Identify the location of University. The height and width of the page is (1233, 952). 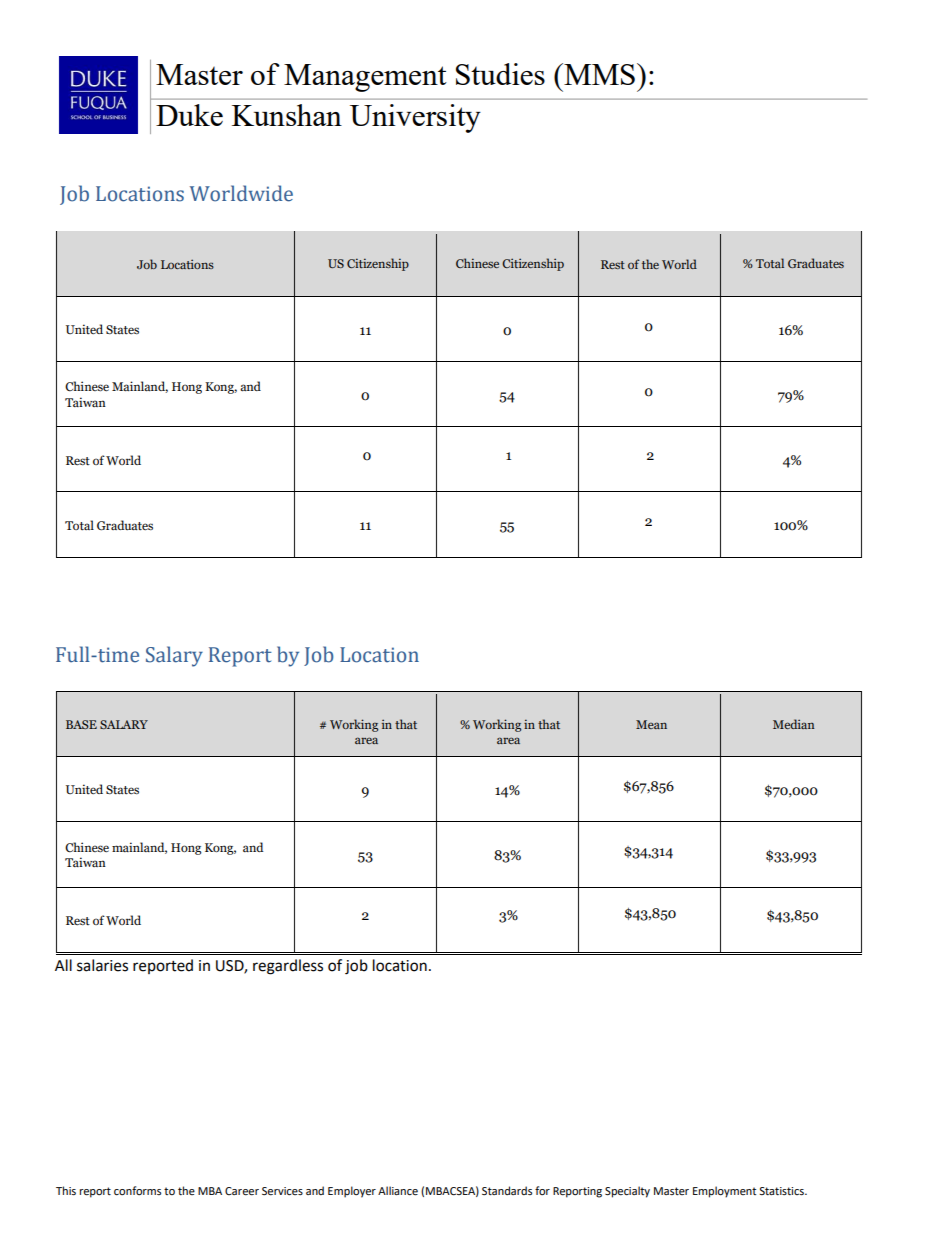
(415, 118).
